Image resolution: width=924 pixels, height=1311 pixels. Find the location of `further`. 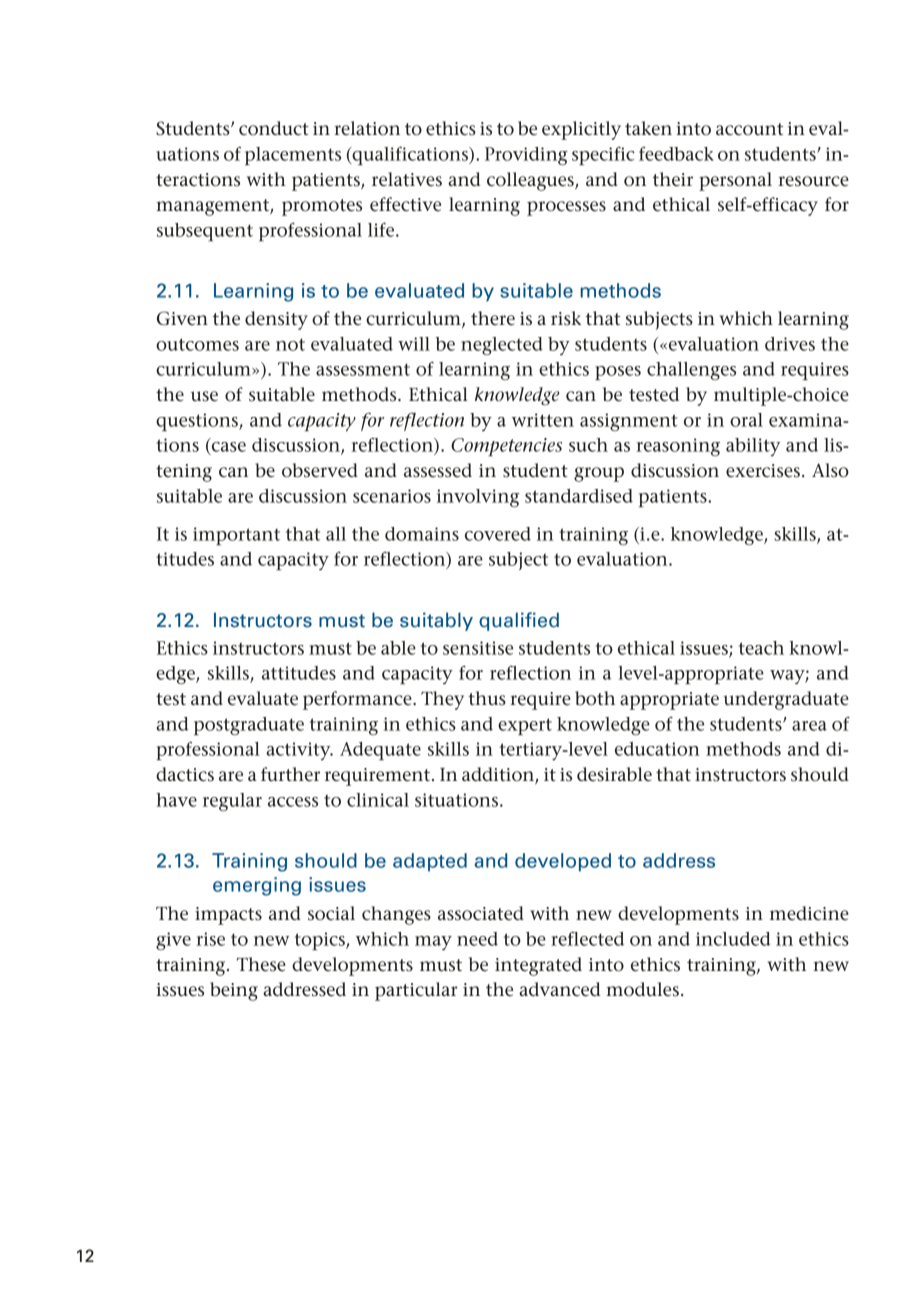

further is located at coordinates (290, 774).
